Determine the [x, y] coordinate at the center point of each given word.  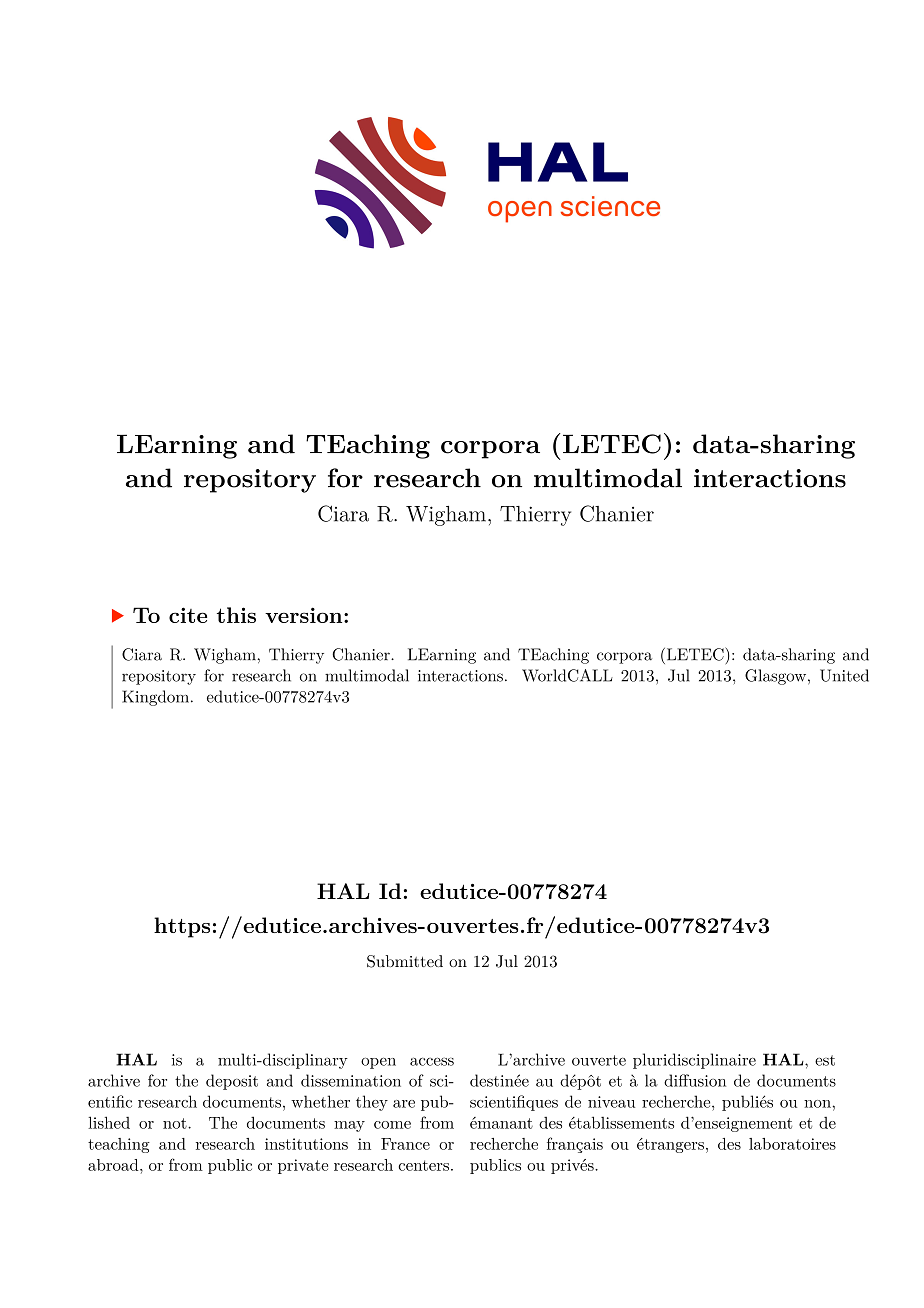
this [236, 615]
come [392, 1125]
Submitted [405, 961]
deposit [232, 1082]
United [844, 675]
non [817, 1104]
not [176, 1123]
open [378, 1063]
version [305, 615]
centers [423, 1165]
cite [188, 615]
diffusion [695, 1080]
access [432, 1061]
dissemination [351, 1080]
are [404, 1104]
